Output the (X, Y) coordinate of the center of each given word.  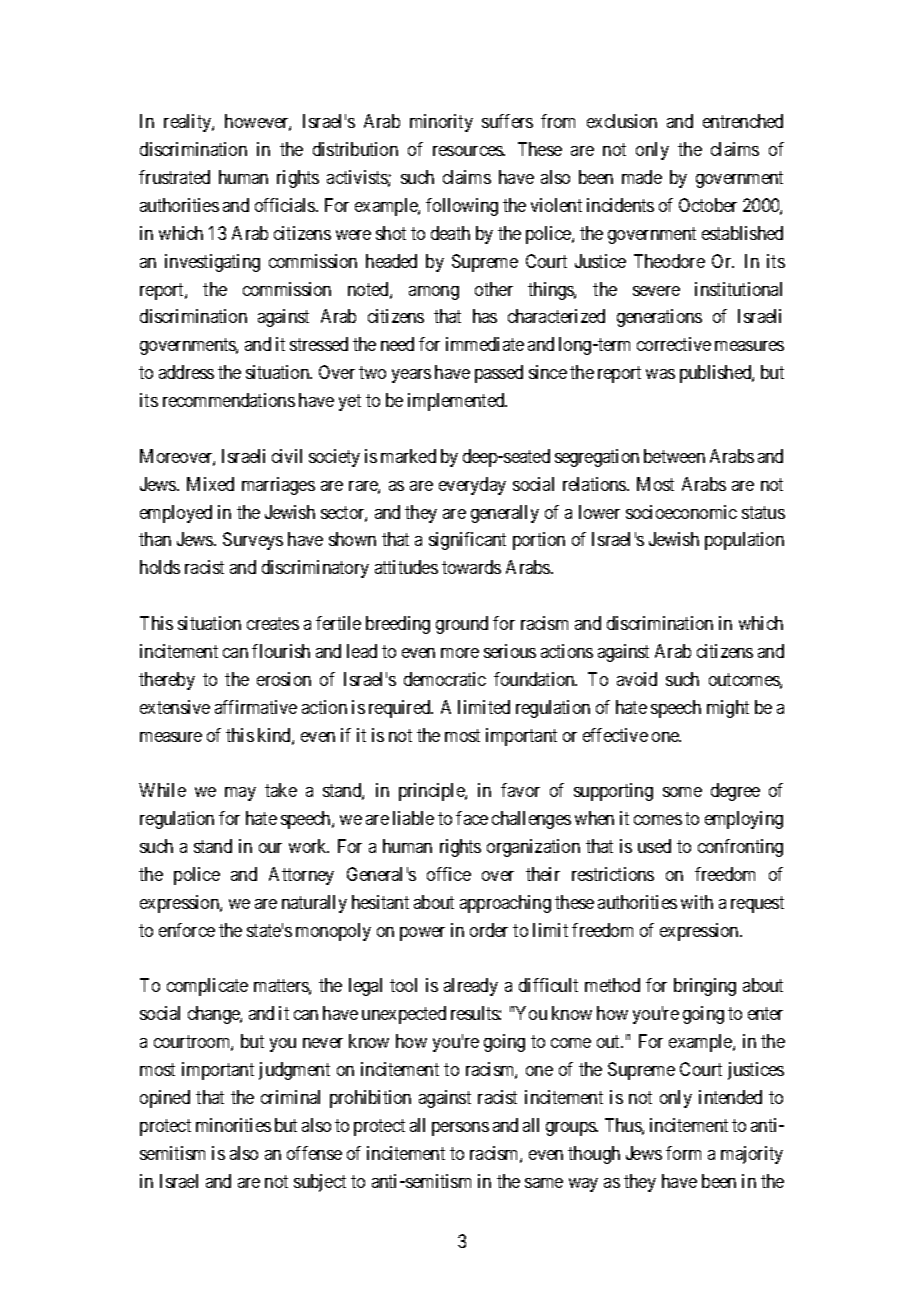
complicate (207, 987)
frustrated (174, 177)
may (240, 794)
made (642, 177)
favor (520, 790)
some (682, 792)
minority (441, 123)
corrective (674, 344)
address (186, 372)
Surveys (253, 541)
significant (467, 541)
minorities (233, 1125)
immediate (485, 344)
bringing (705, 987)
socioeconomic (681, 512)
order (489, 930)
